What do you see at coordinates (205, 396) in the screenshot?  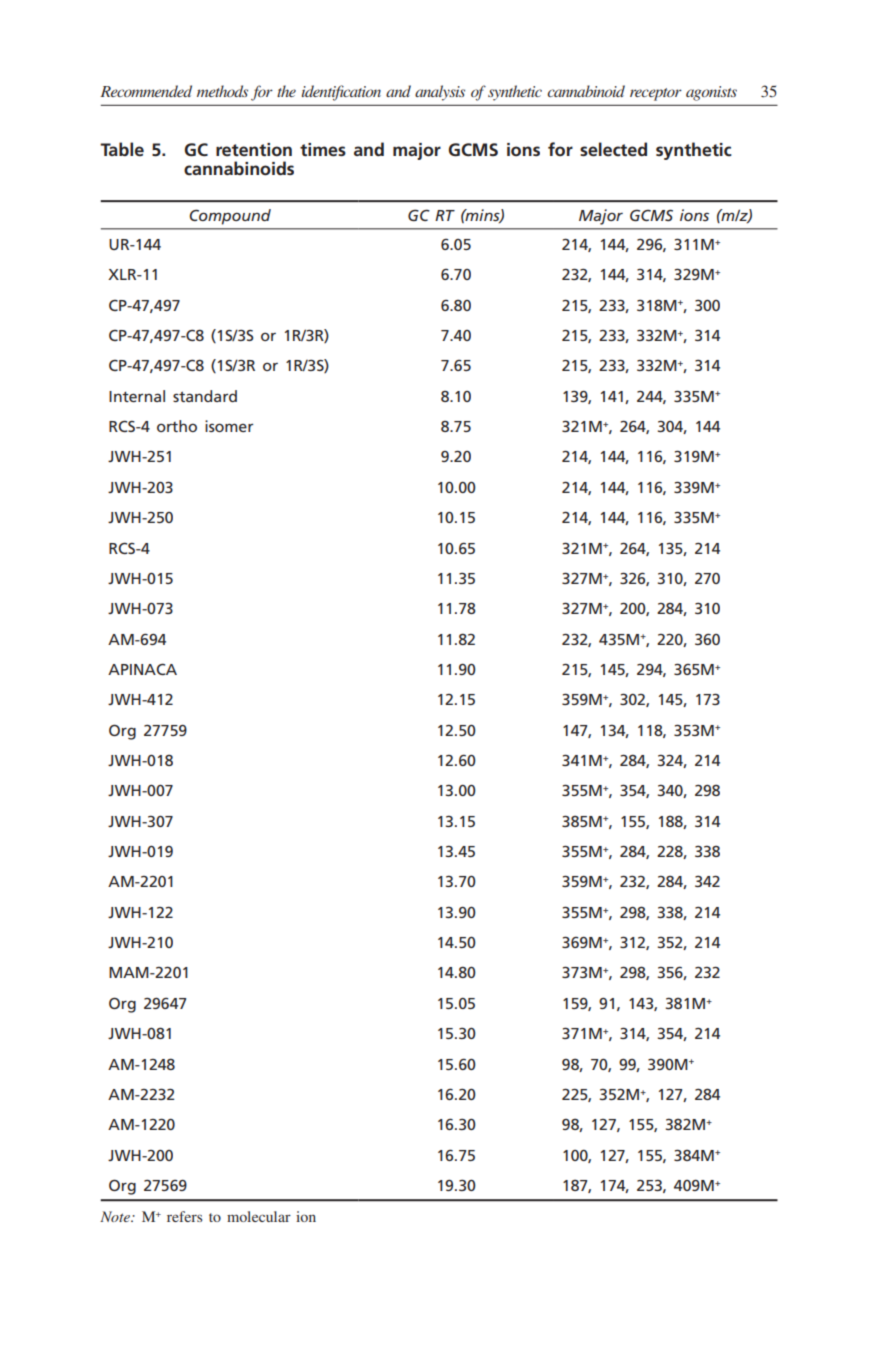 I see `standard` at bounding box center [205, 396].
